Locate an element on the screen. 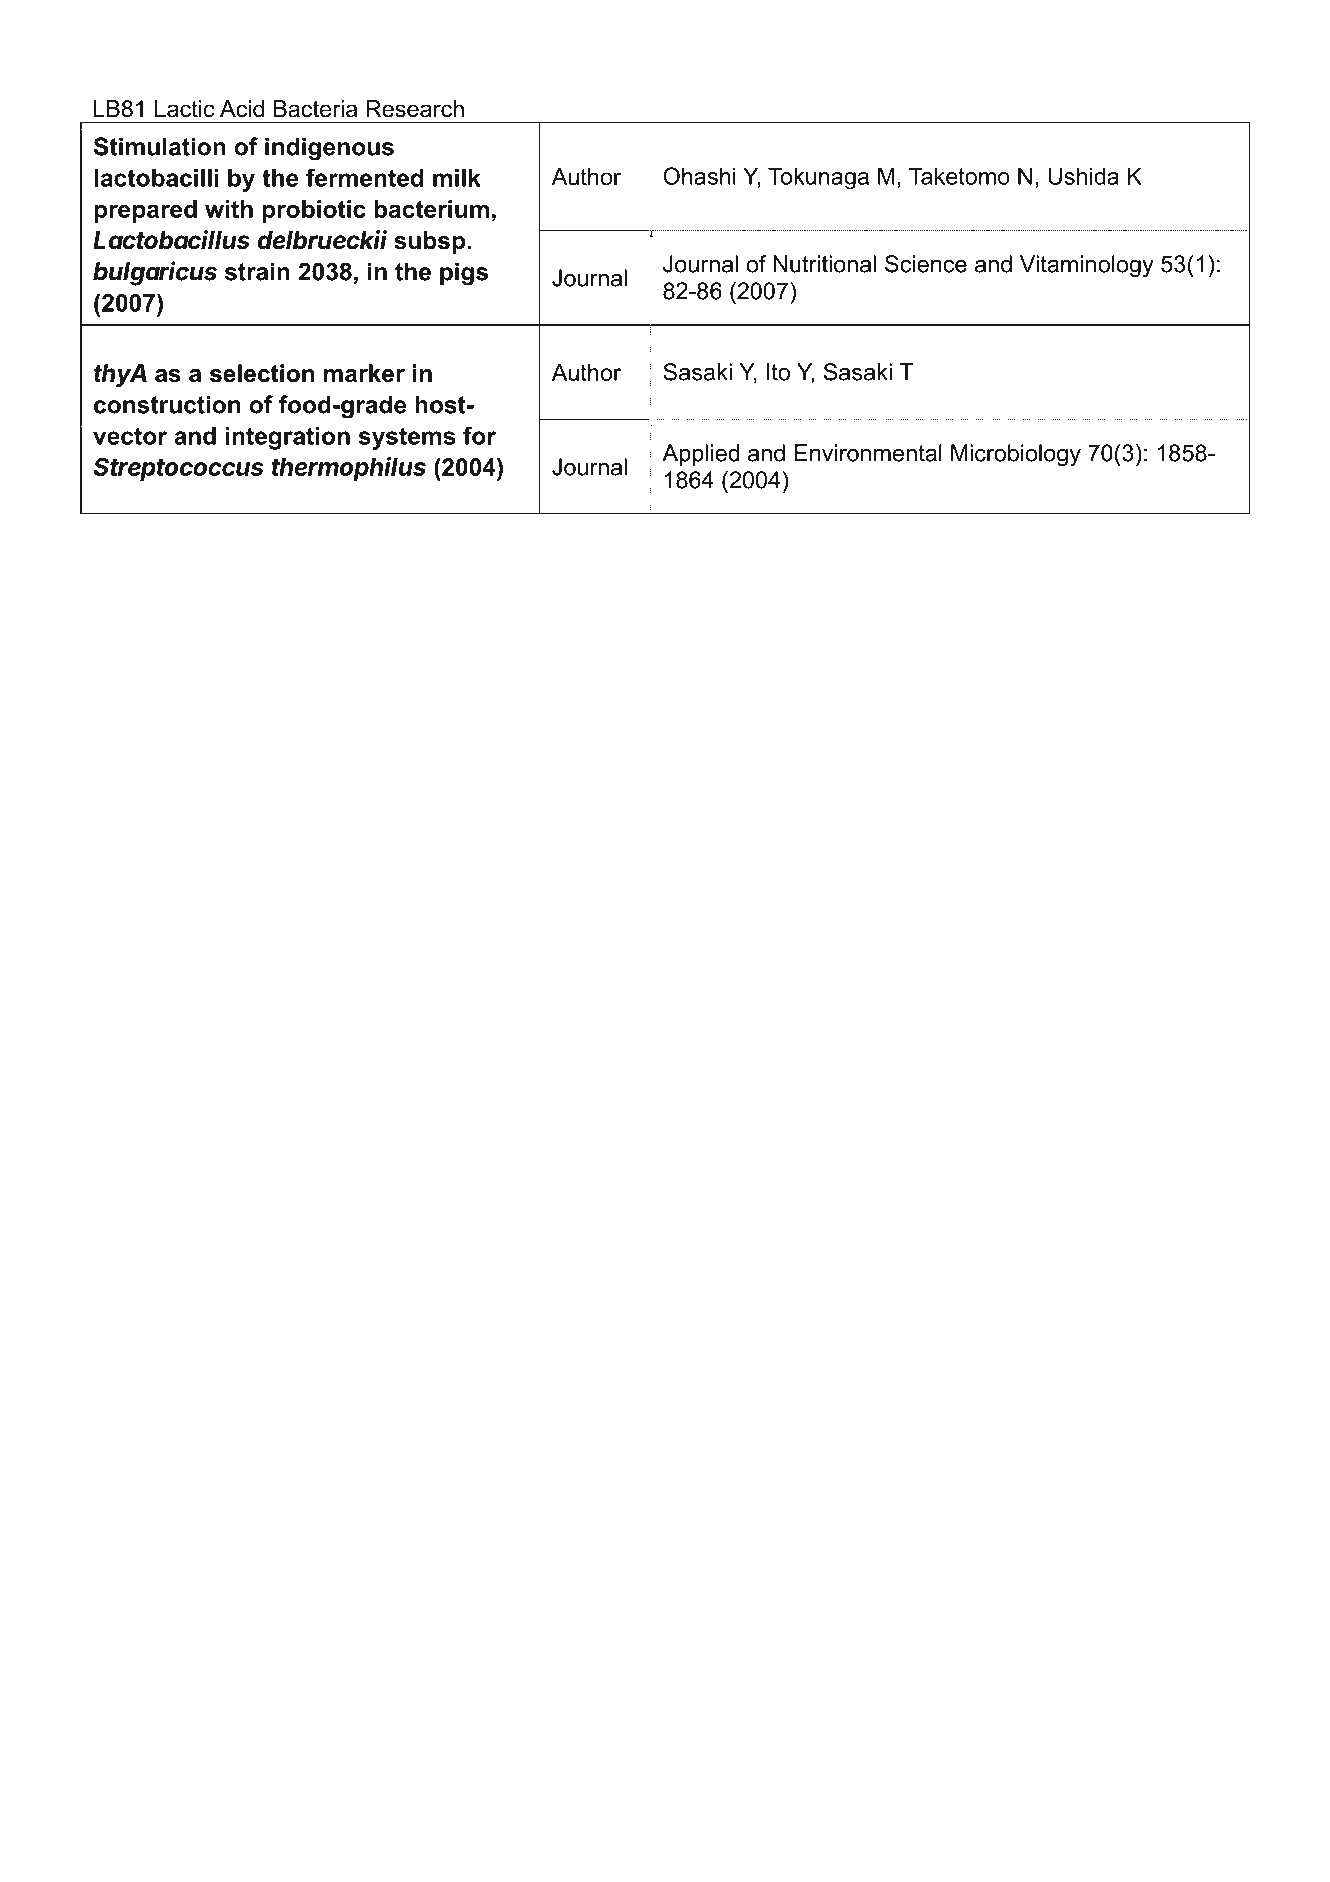 Image resolution: width=1330 pixels, height=1882 pixels. Streptococcus is located at coordinates (178, 469).
